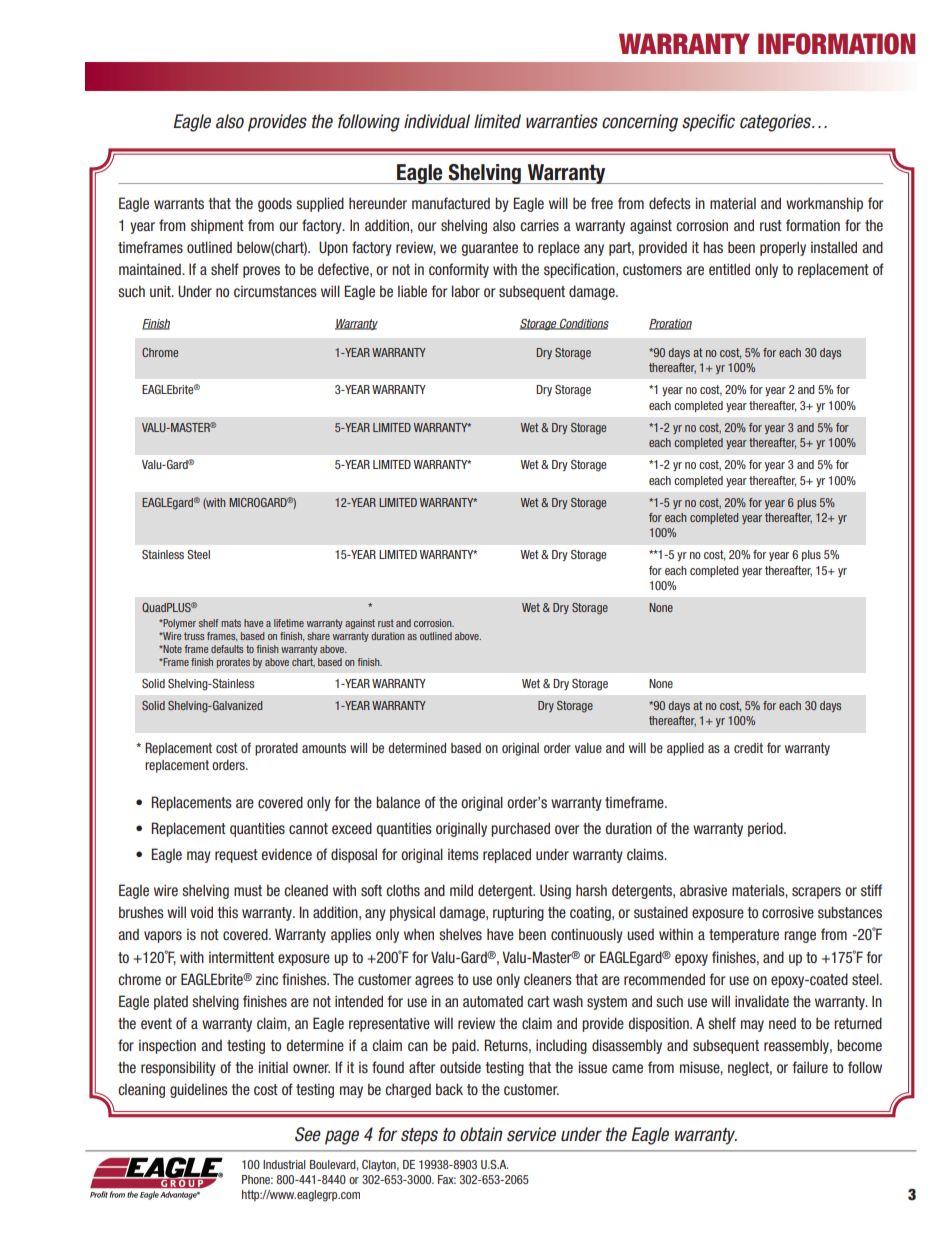 This screenshot has width=952, height=1237. What do you see at coordinates (776, 123) in the screenshot?
I see `categories` at bounding box center [776, 123].
